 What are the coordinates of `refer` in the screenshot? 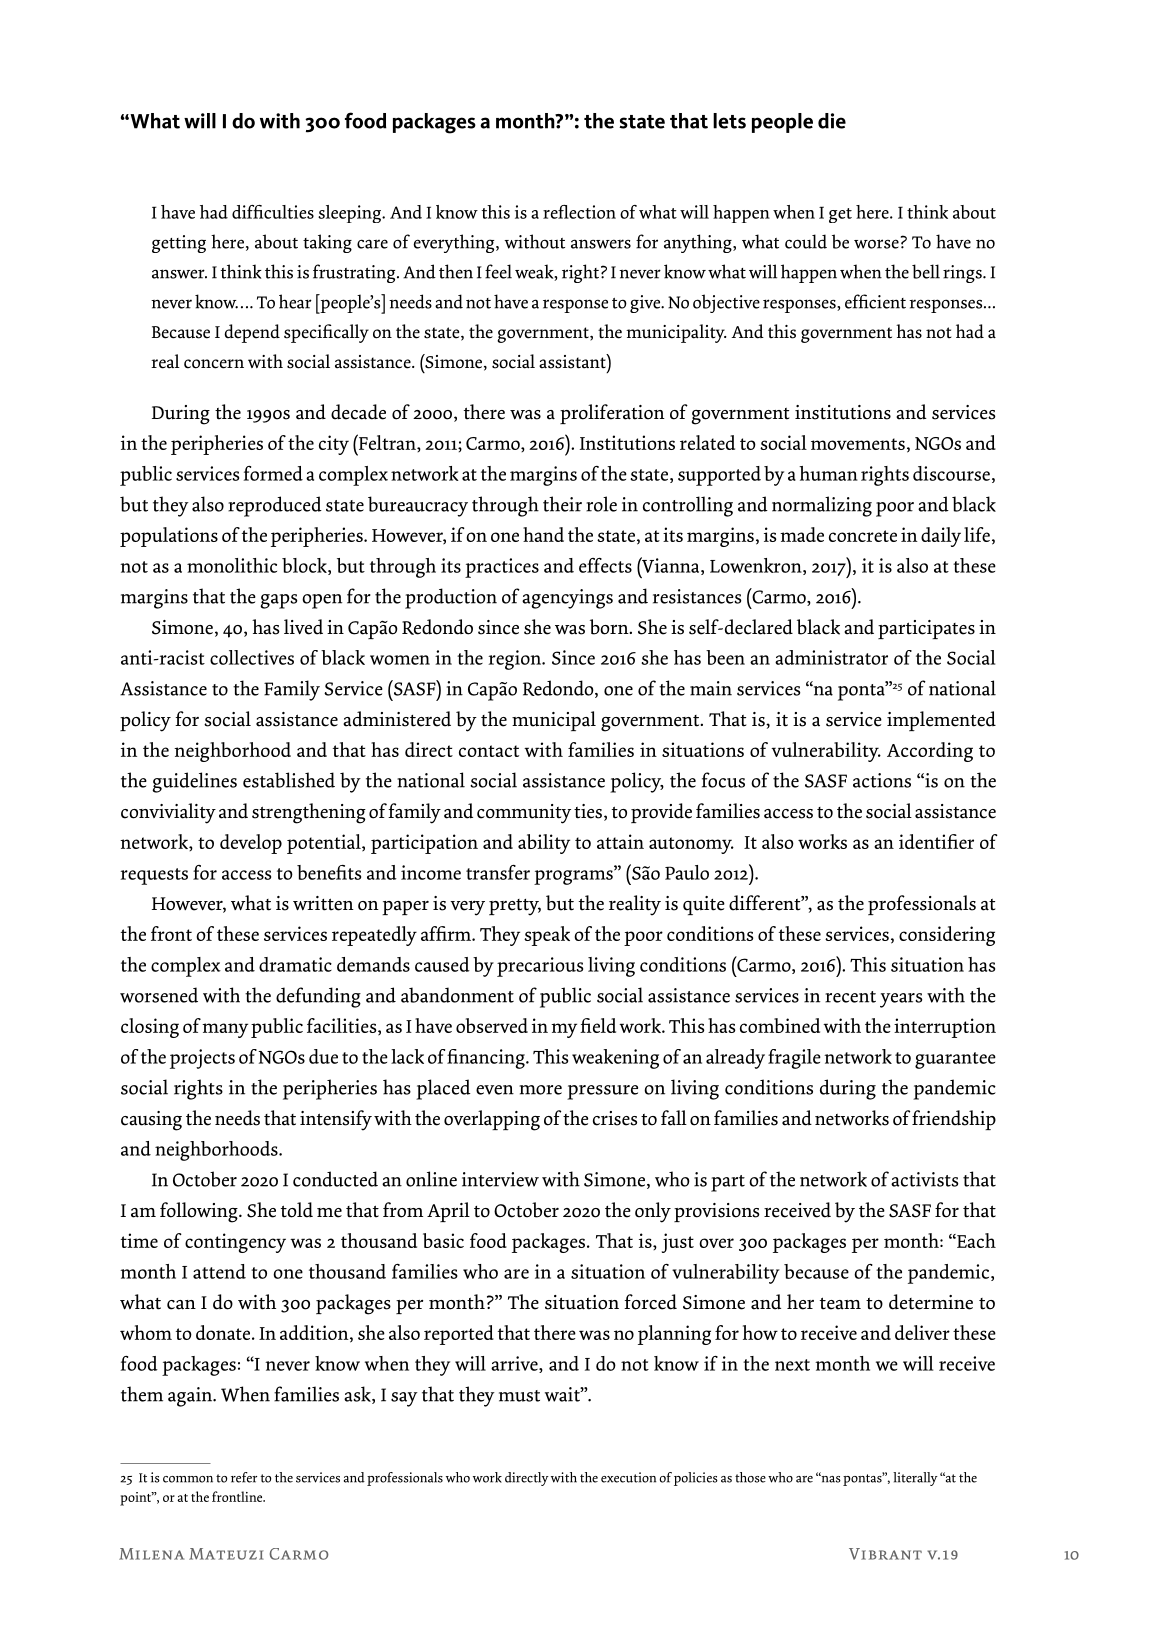 It's located at (244, 1477).
